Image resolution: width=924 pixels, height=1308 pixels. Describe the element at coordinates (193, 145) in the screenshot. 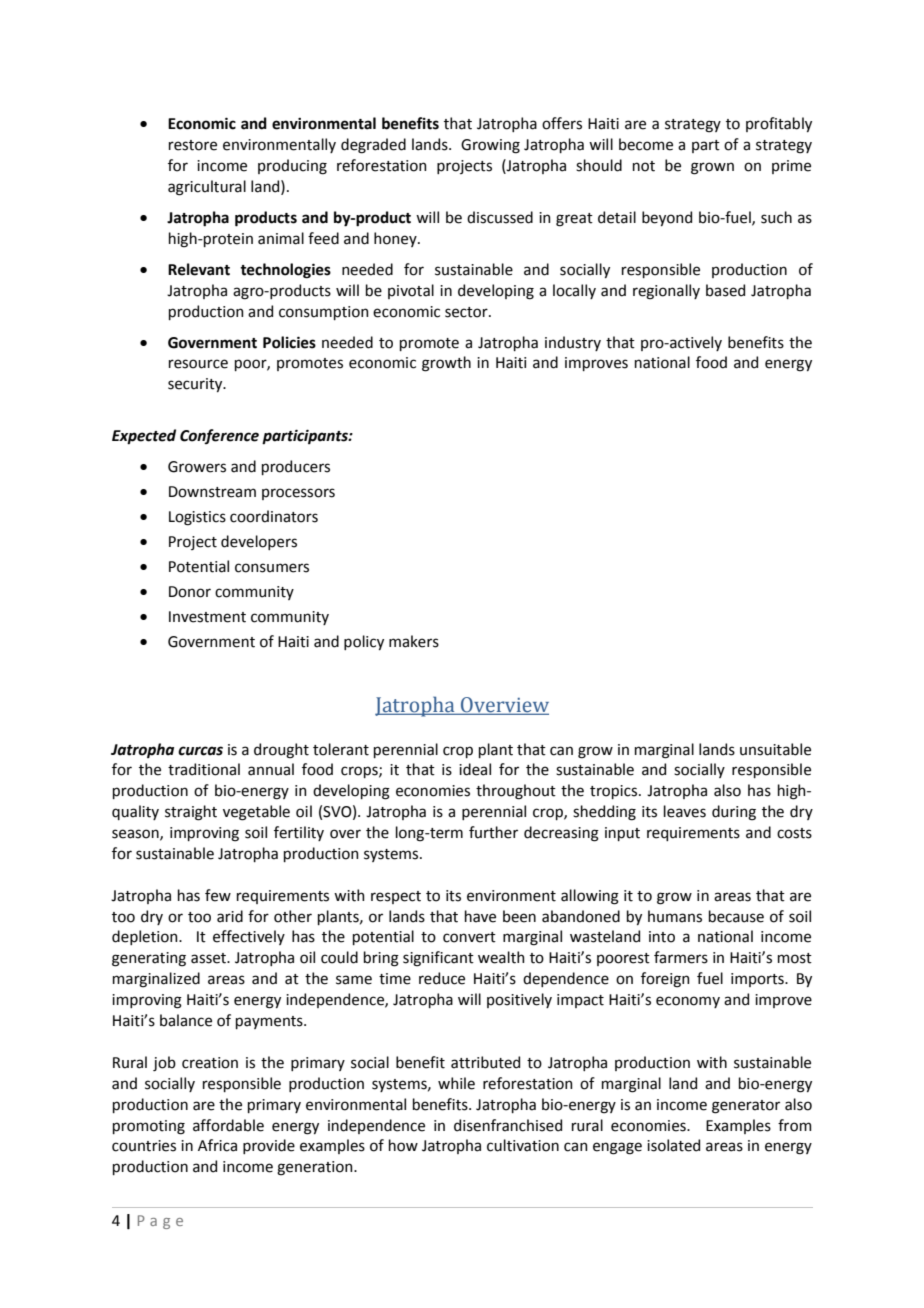

I see `restore` at that location.
